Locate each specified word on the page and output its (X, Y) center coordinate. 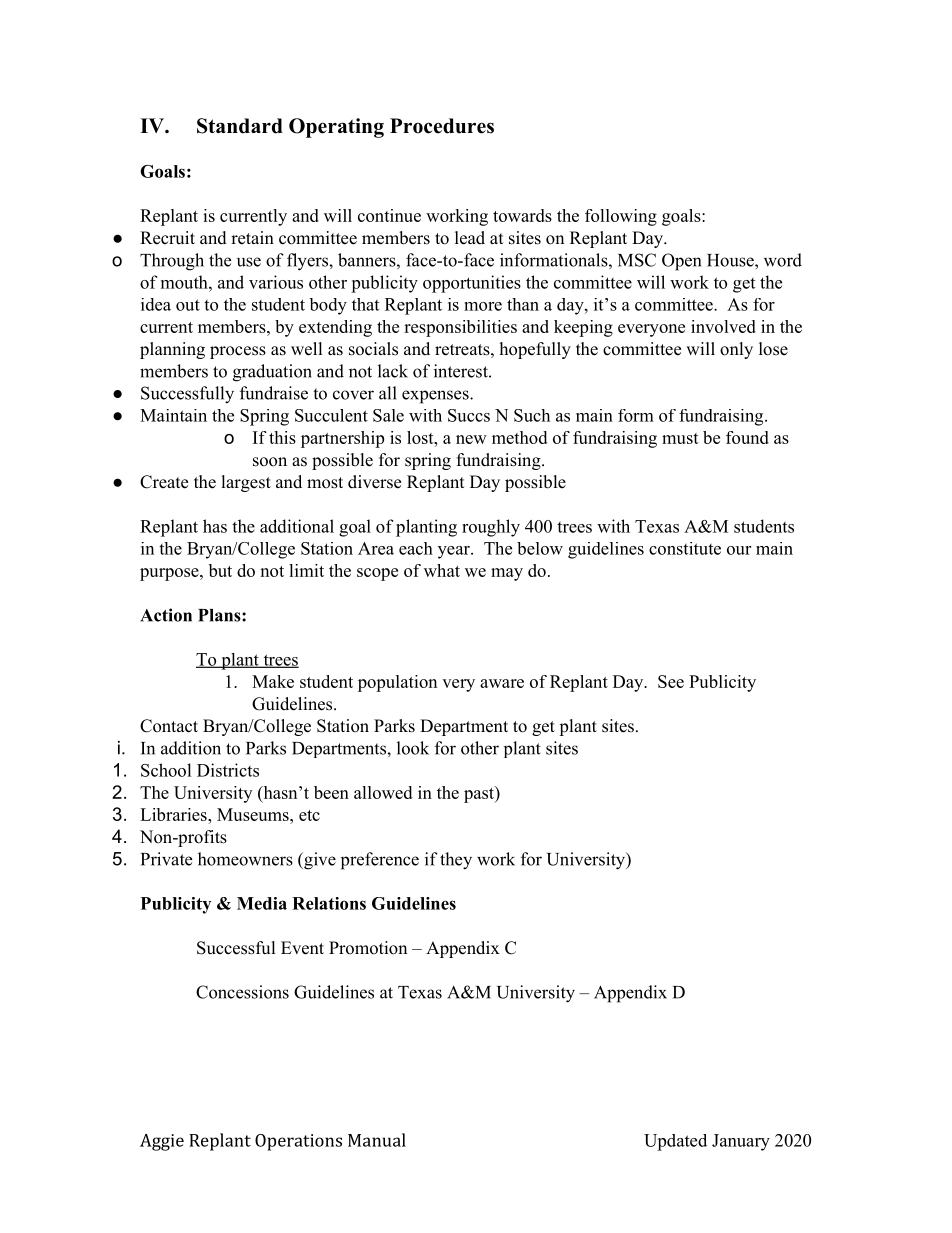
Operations (298, 1142)
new (471, 439)
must (680, 438)
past (480, 794)
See (671, 681)
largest (246, 483)
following (621, 217)
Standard (240, 126)
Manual (377, 1140)
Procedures (442, 126)
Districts (228, 770)
